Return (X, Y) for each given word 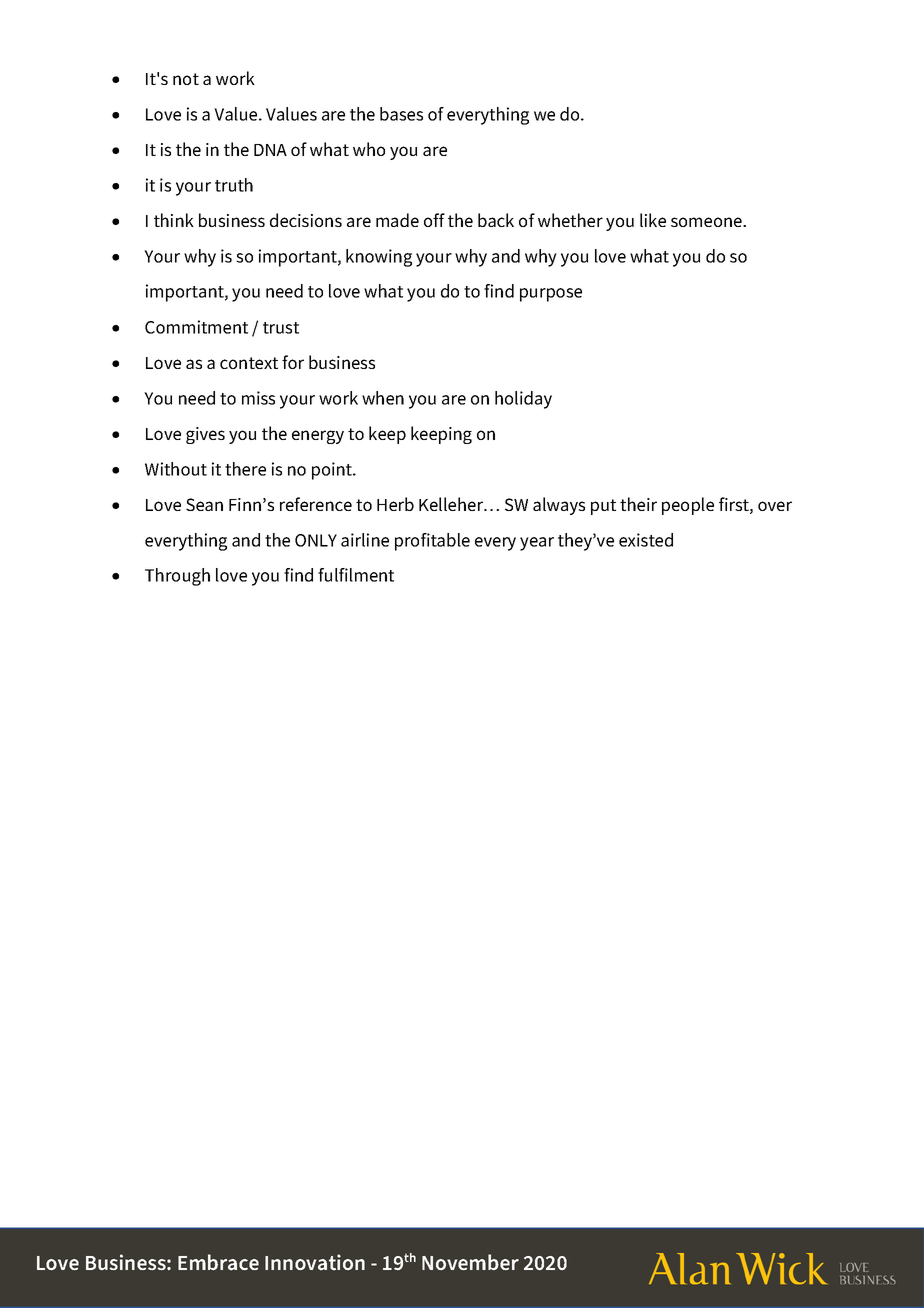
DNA (270, 150)
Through (177, 577)
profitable (432, 542)
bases (401, 114)
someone (707, 222)
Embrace (218, 1262)
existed (646, 540)
